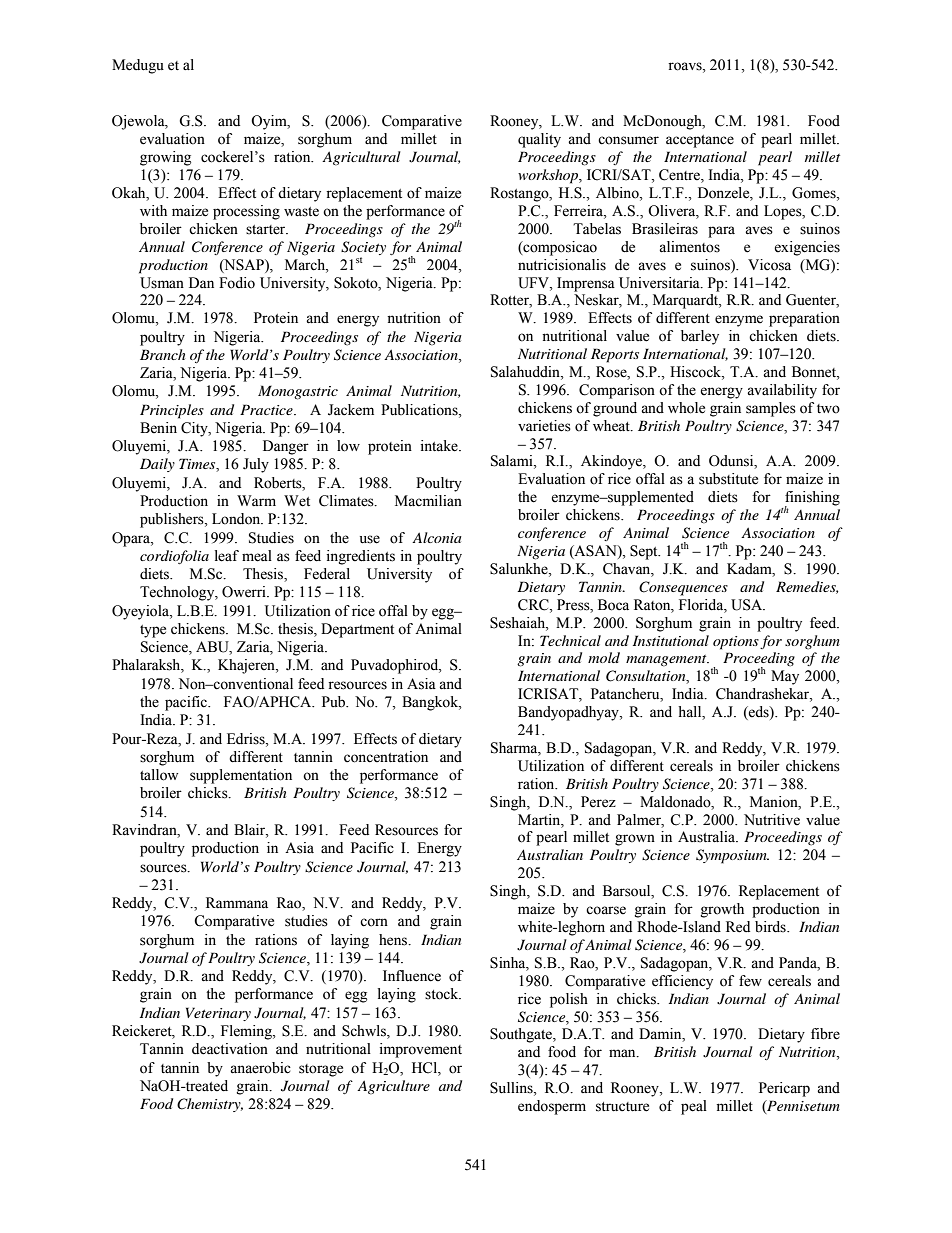  I want to click on endosperm, so click(552, 1107).
